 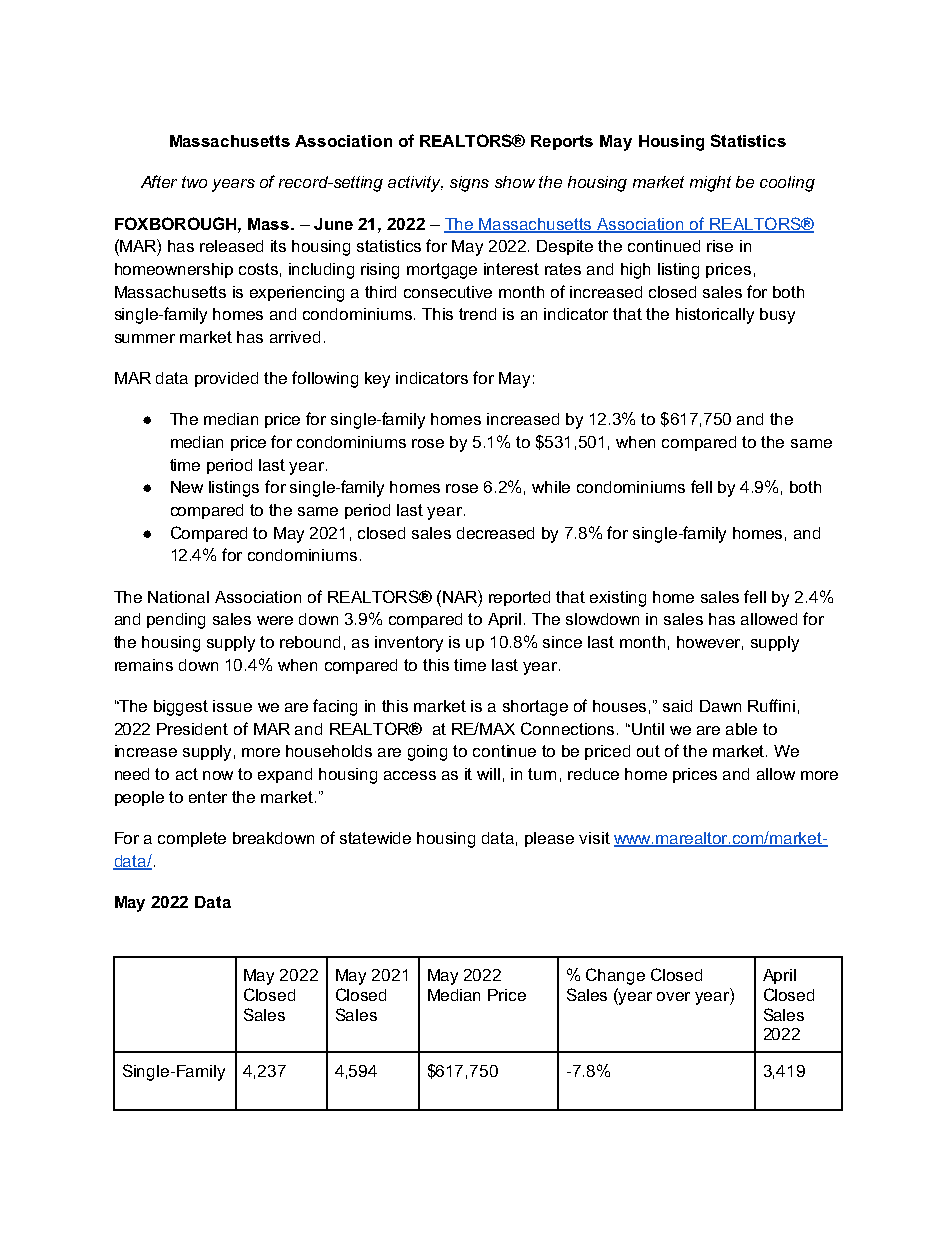 What do you see at coordinates (194, 182) in the screenshot?
I see `two` at bounding box center [194, 182].
